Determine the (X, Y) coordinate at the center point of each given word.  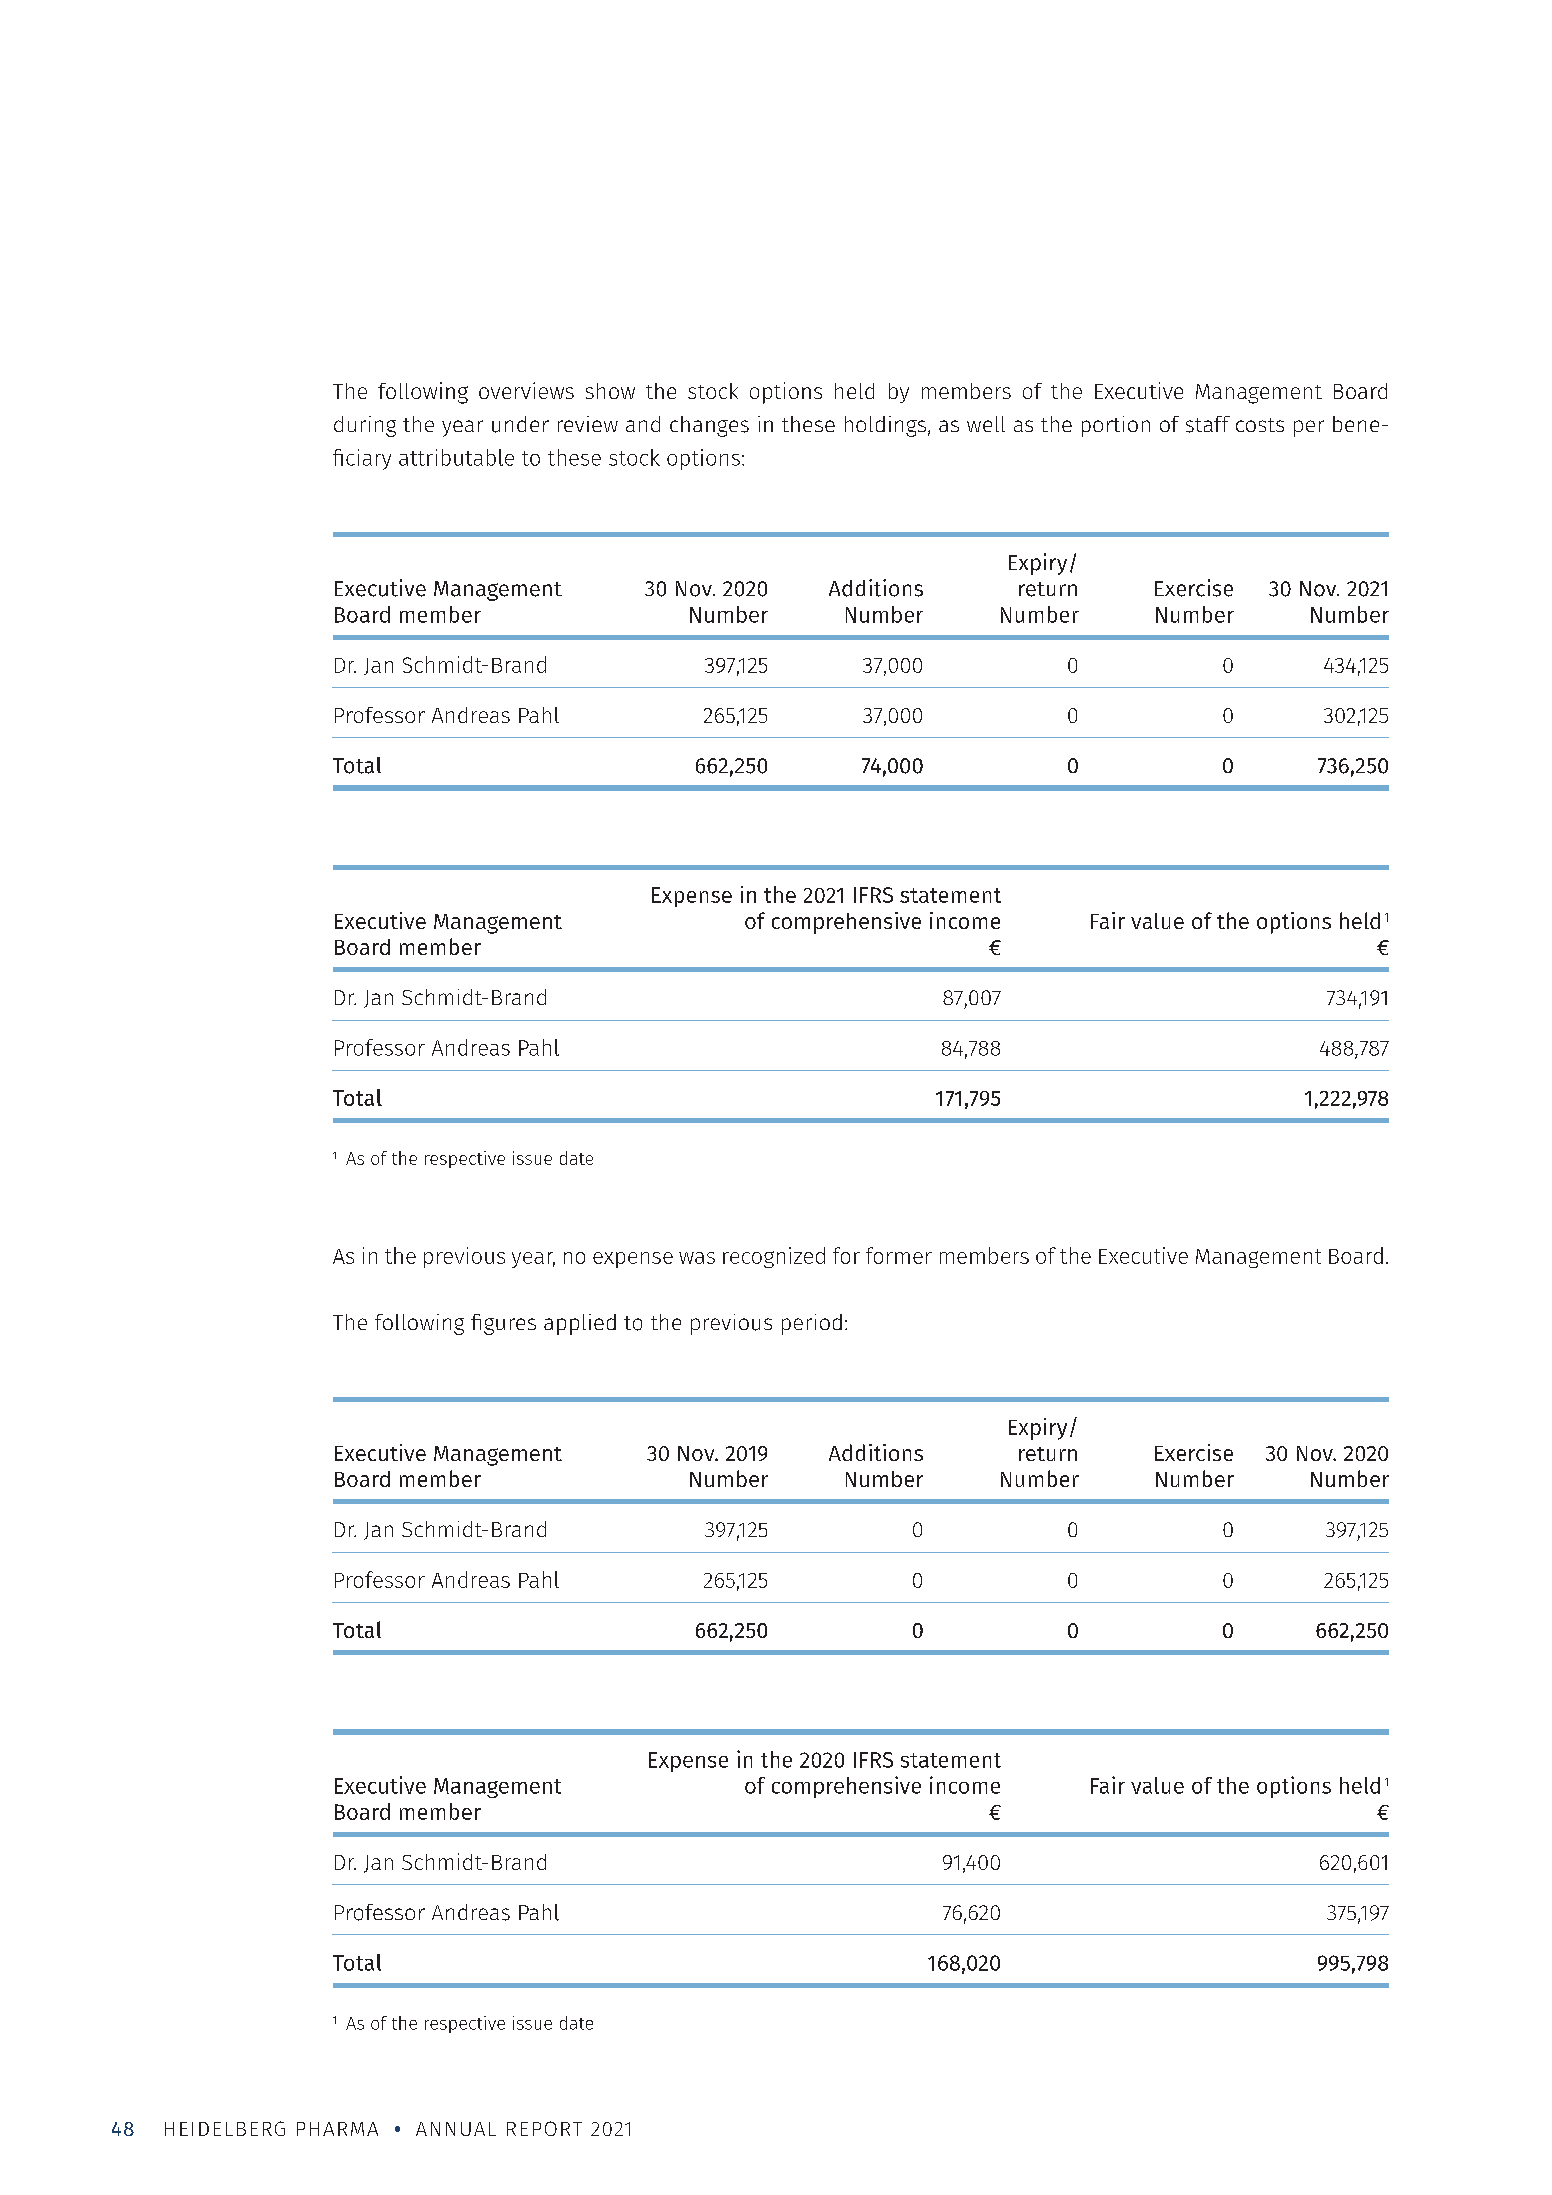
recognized (774, 1257)
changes (709, 426)
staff (1208, 424)
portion (1116, 426)
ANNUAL (456, 2129)
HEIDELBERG (225, 2128)
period (812, 1324)
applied (580, 1324)
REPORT (544, 2128)
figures (503, 1324)
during (365, 426)
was (697, 1258)
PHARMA (337, 2129)
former (899, 1255)
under (520, 424)
